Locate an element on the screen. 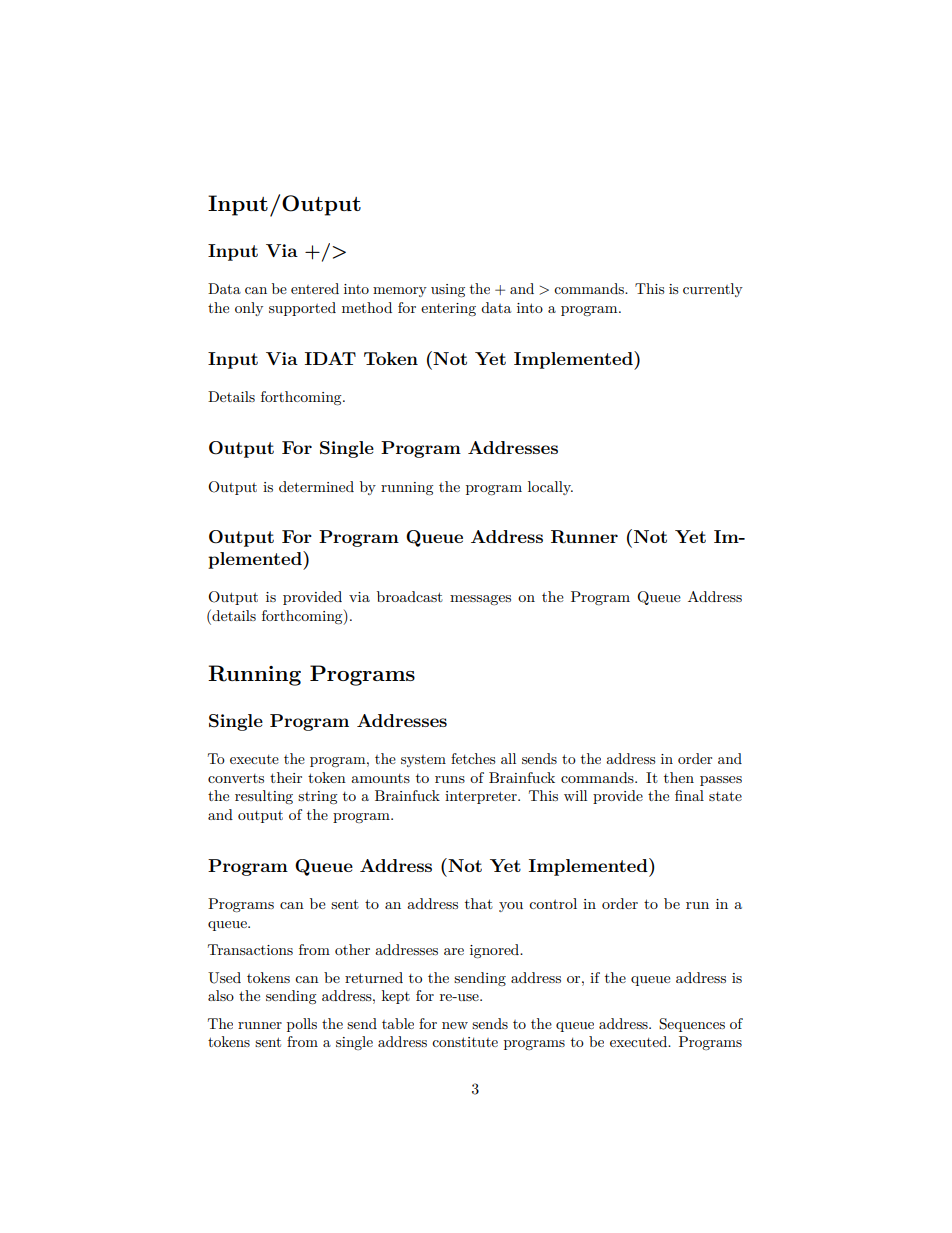  polls is located at coordinates (302, 1025).
